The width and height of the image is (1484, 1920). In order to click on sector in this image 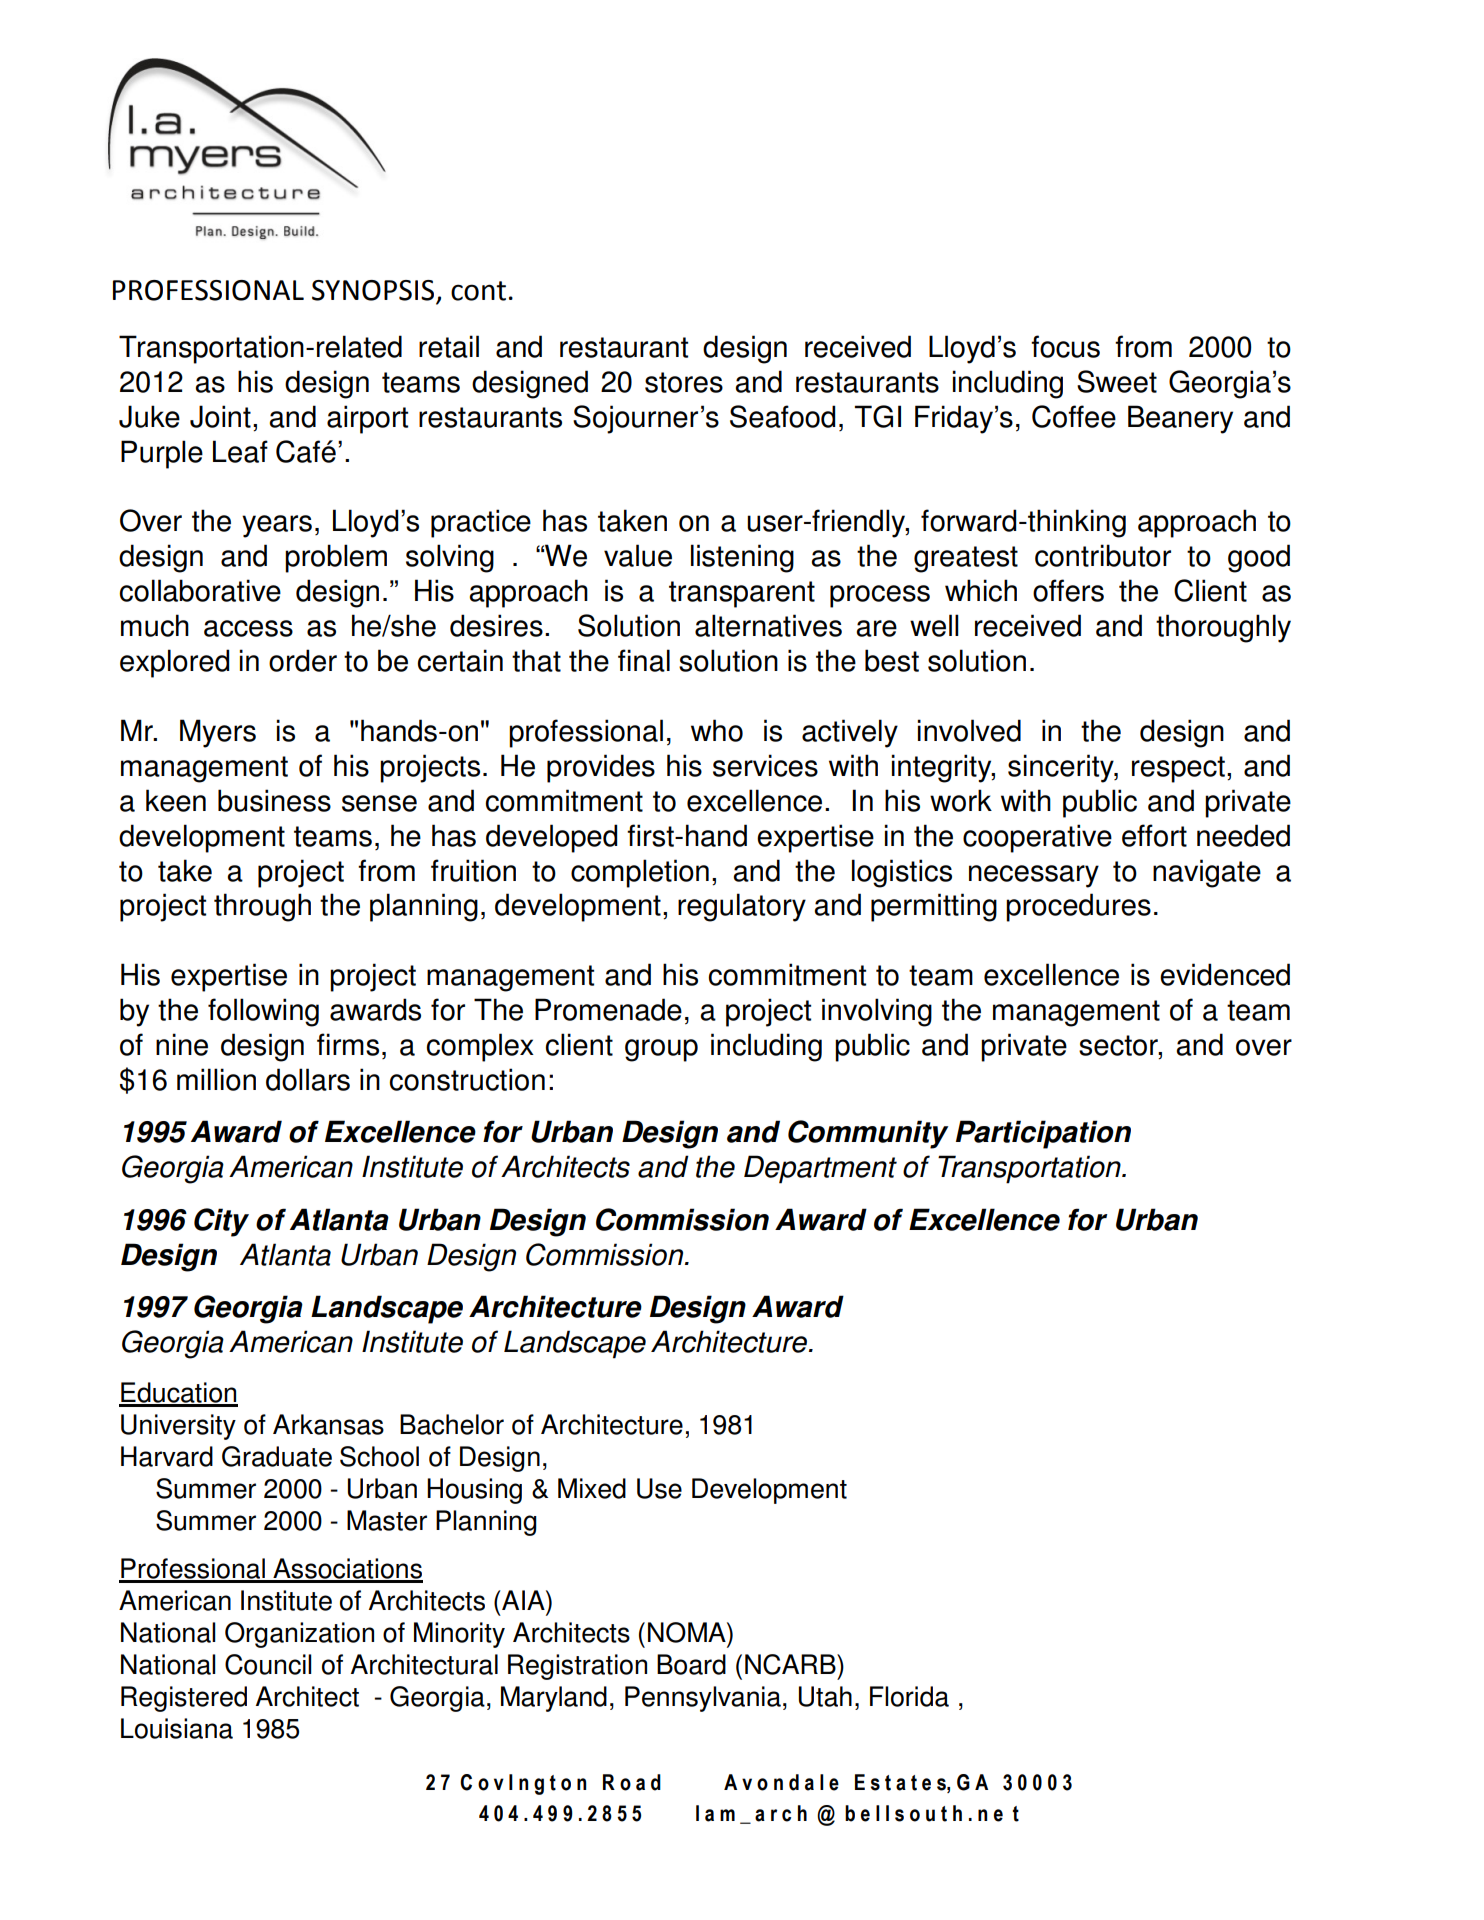, I will do `click(1119, 1045)`.
